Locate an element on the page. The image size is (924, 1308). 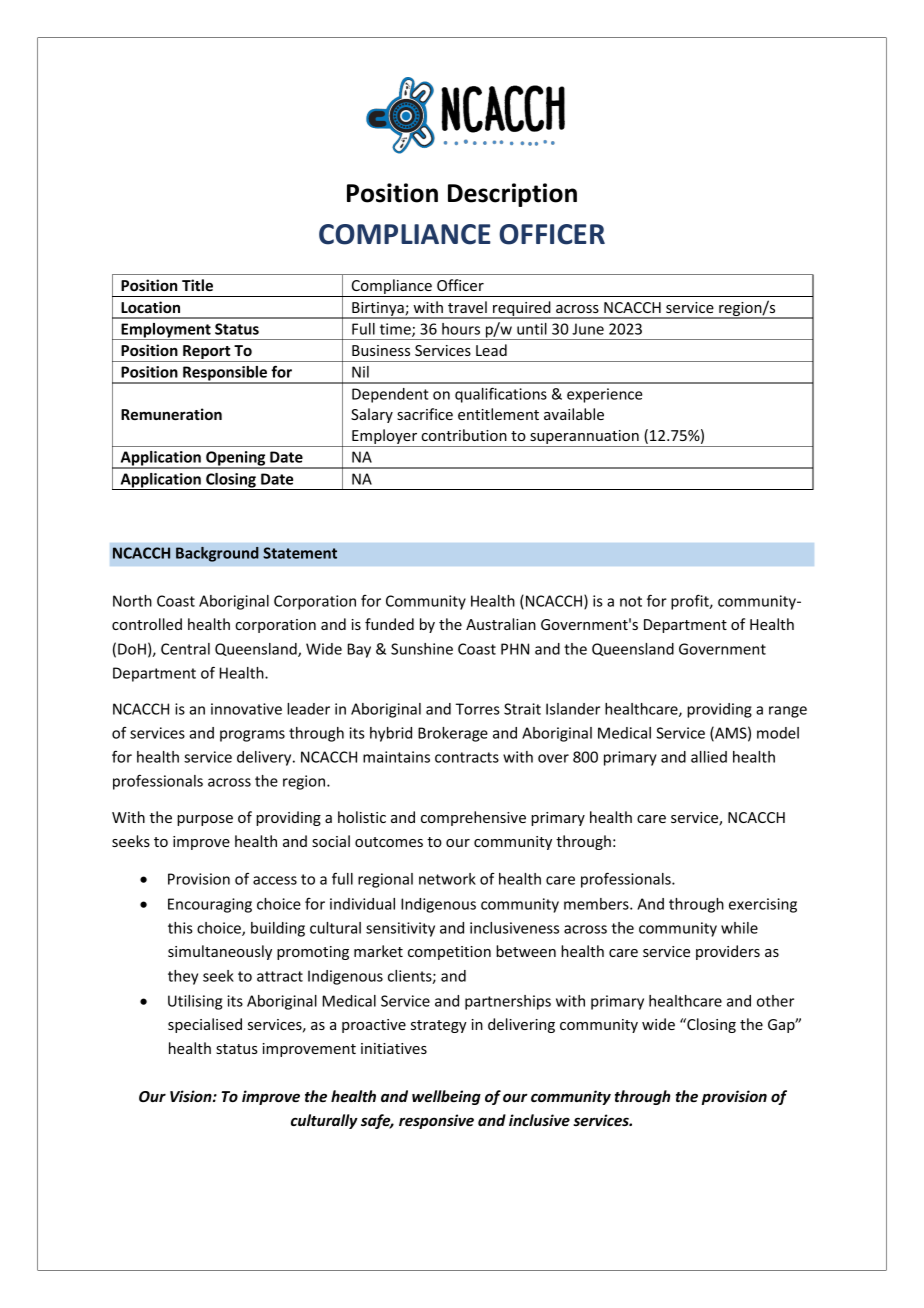
Sunshine is located at coordinates (422, 649).
